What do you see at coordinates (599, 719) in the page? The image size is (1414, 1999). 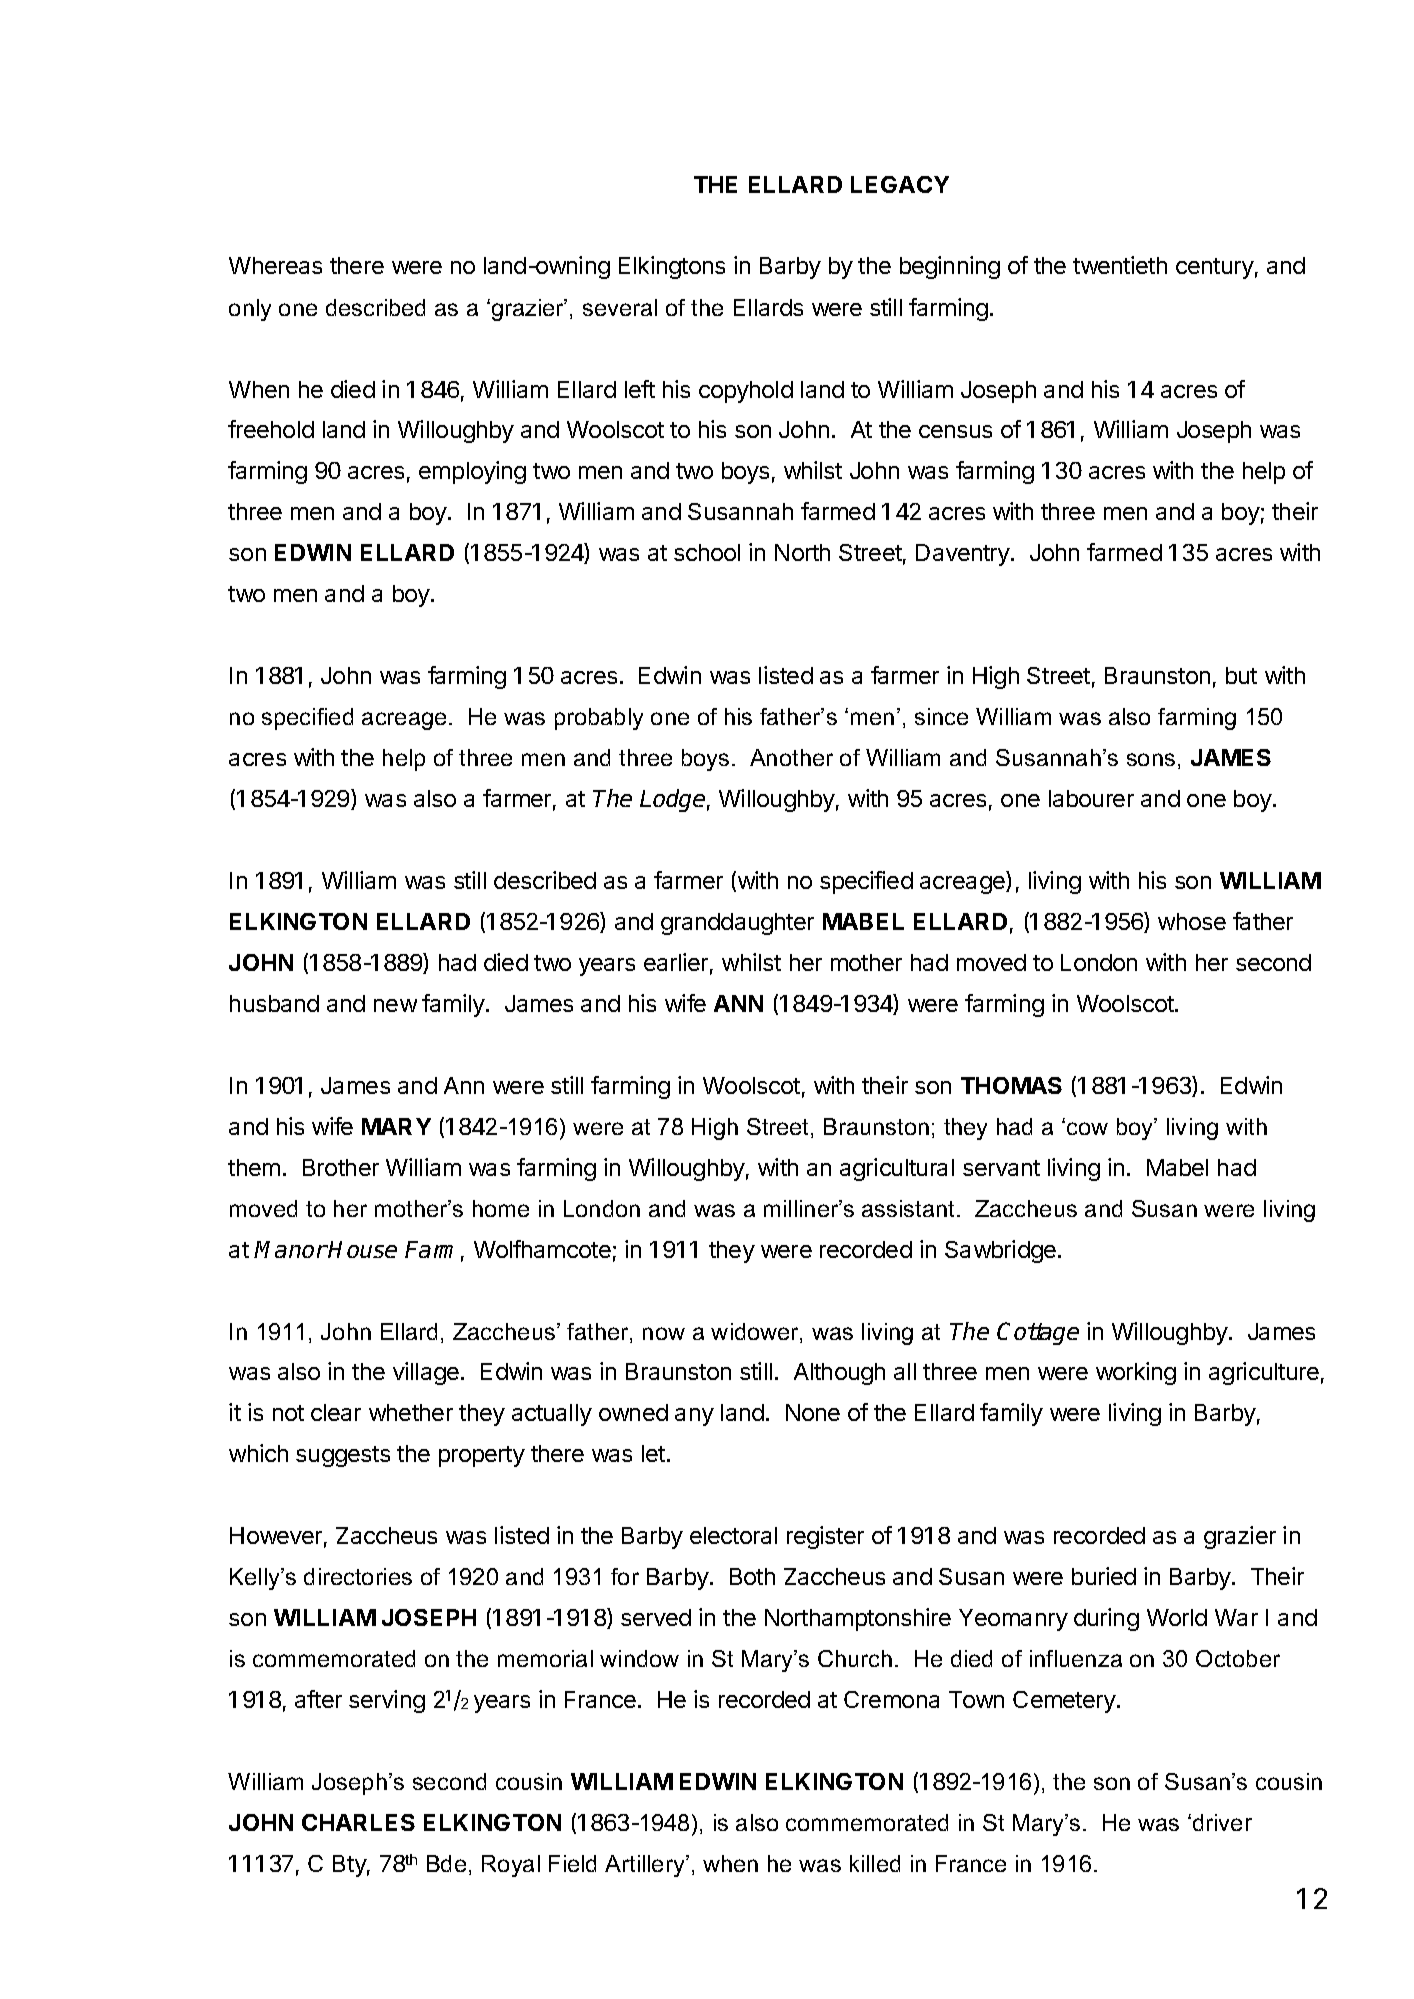 I see `probably` at bounding box center [599, 719].
